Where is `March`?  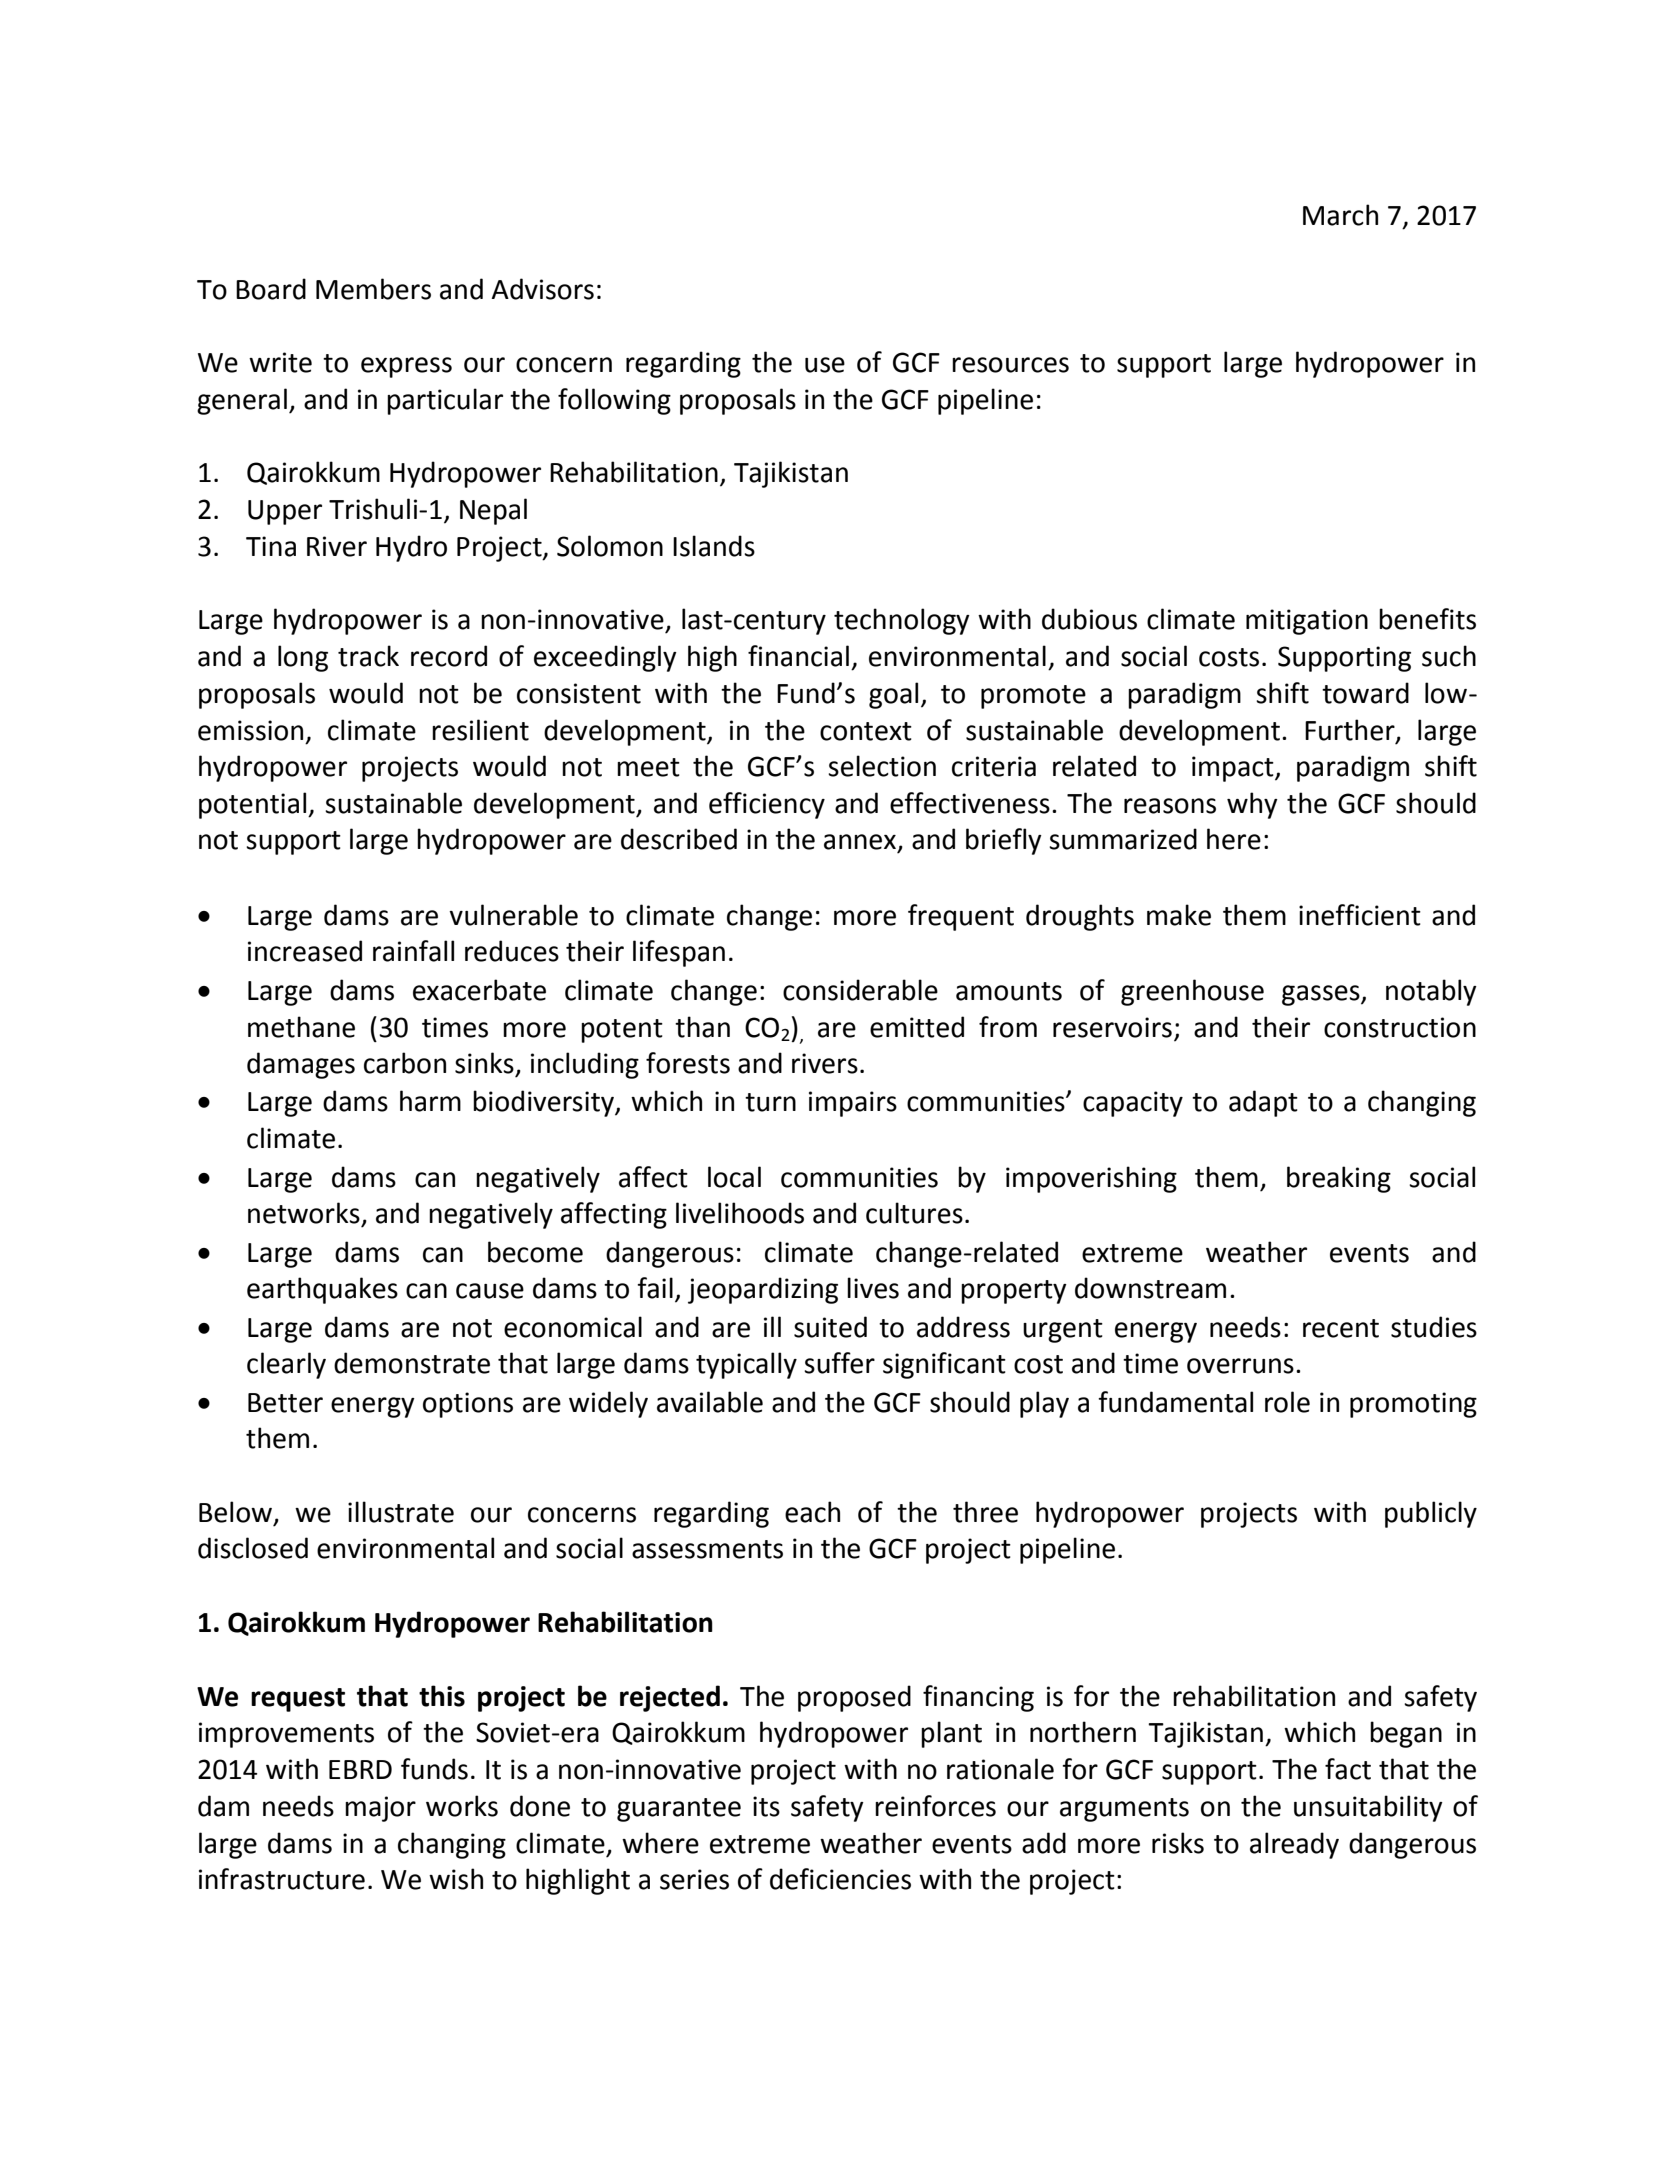
March is located at coordinates (1340, 215).
